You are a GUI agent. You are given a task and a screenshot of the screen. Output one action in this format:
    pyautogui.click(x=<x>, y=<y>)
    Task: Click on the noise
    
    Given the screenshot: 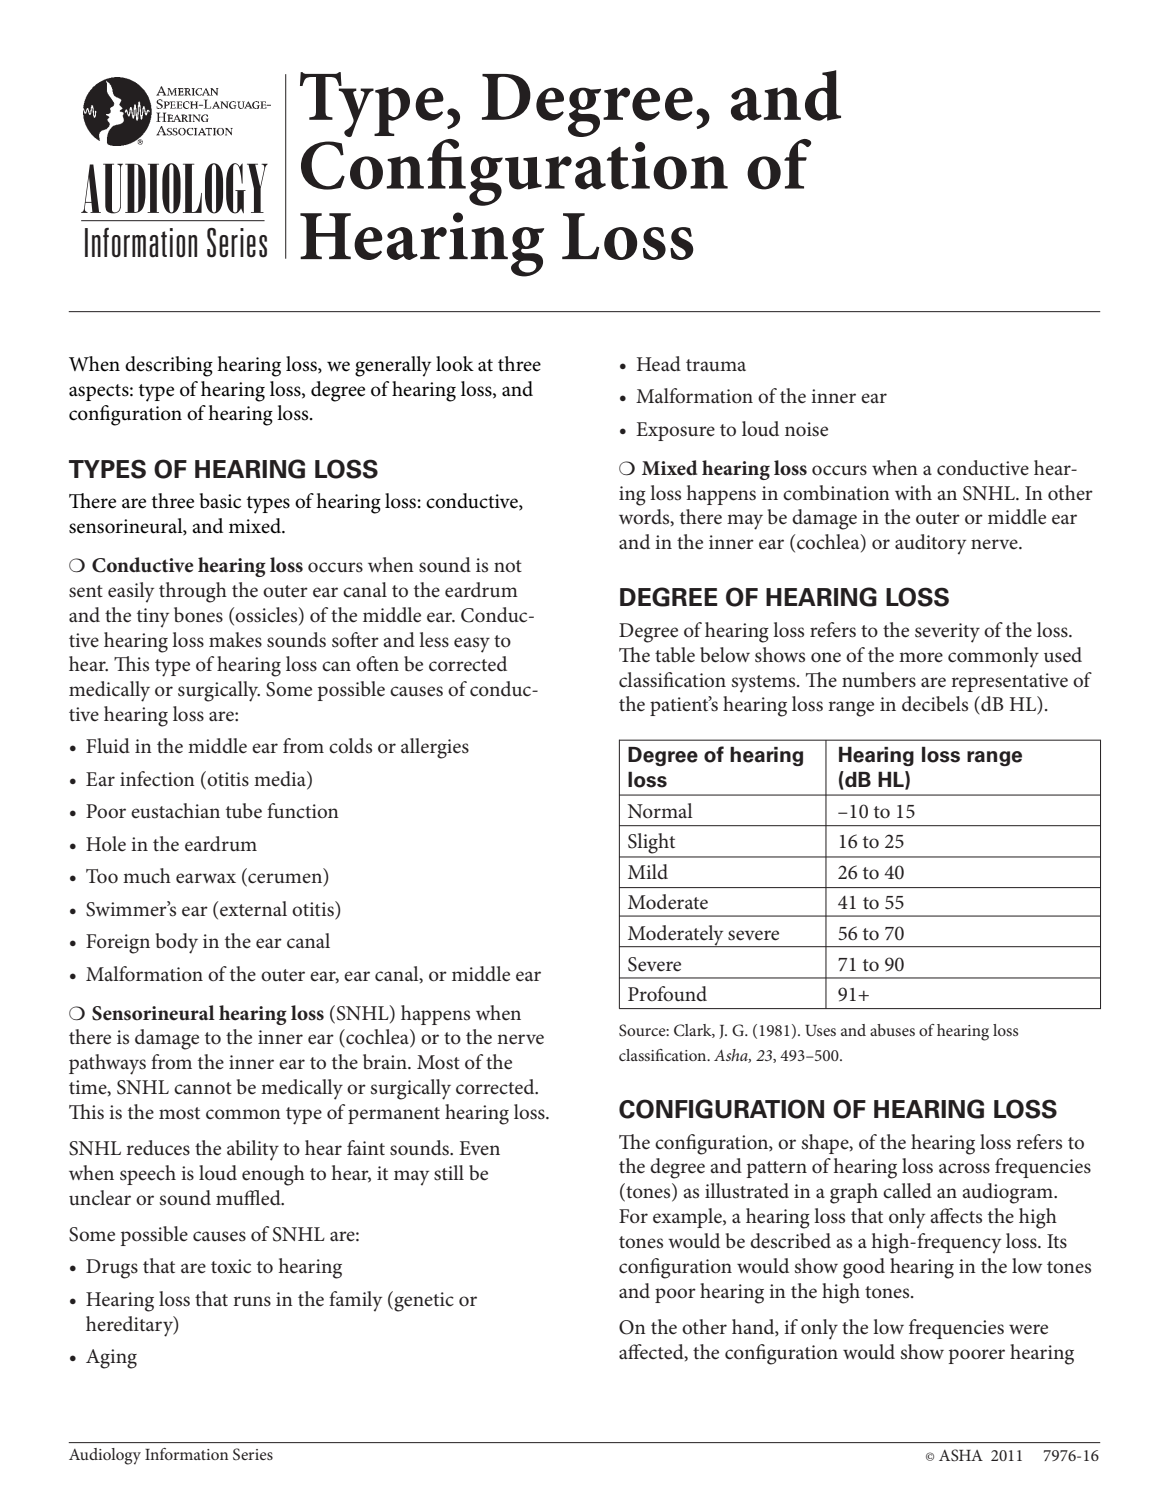 What is the action you would take?
    pyautogui.click(x=806, y=429)
